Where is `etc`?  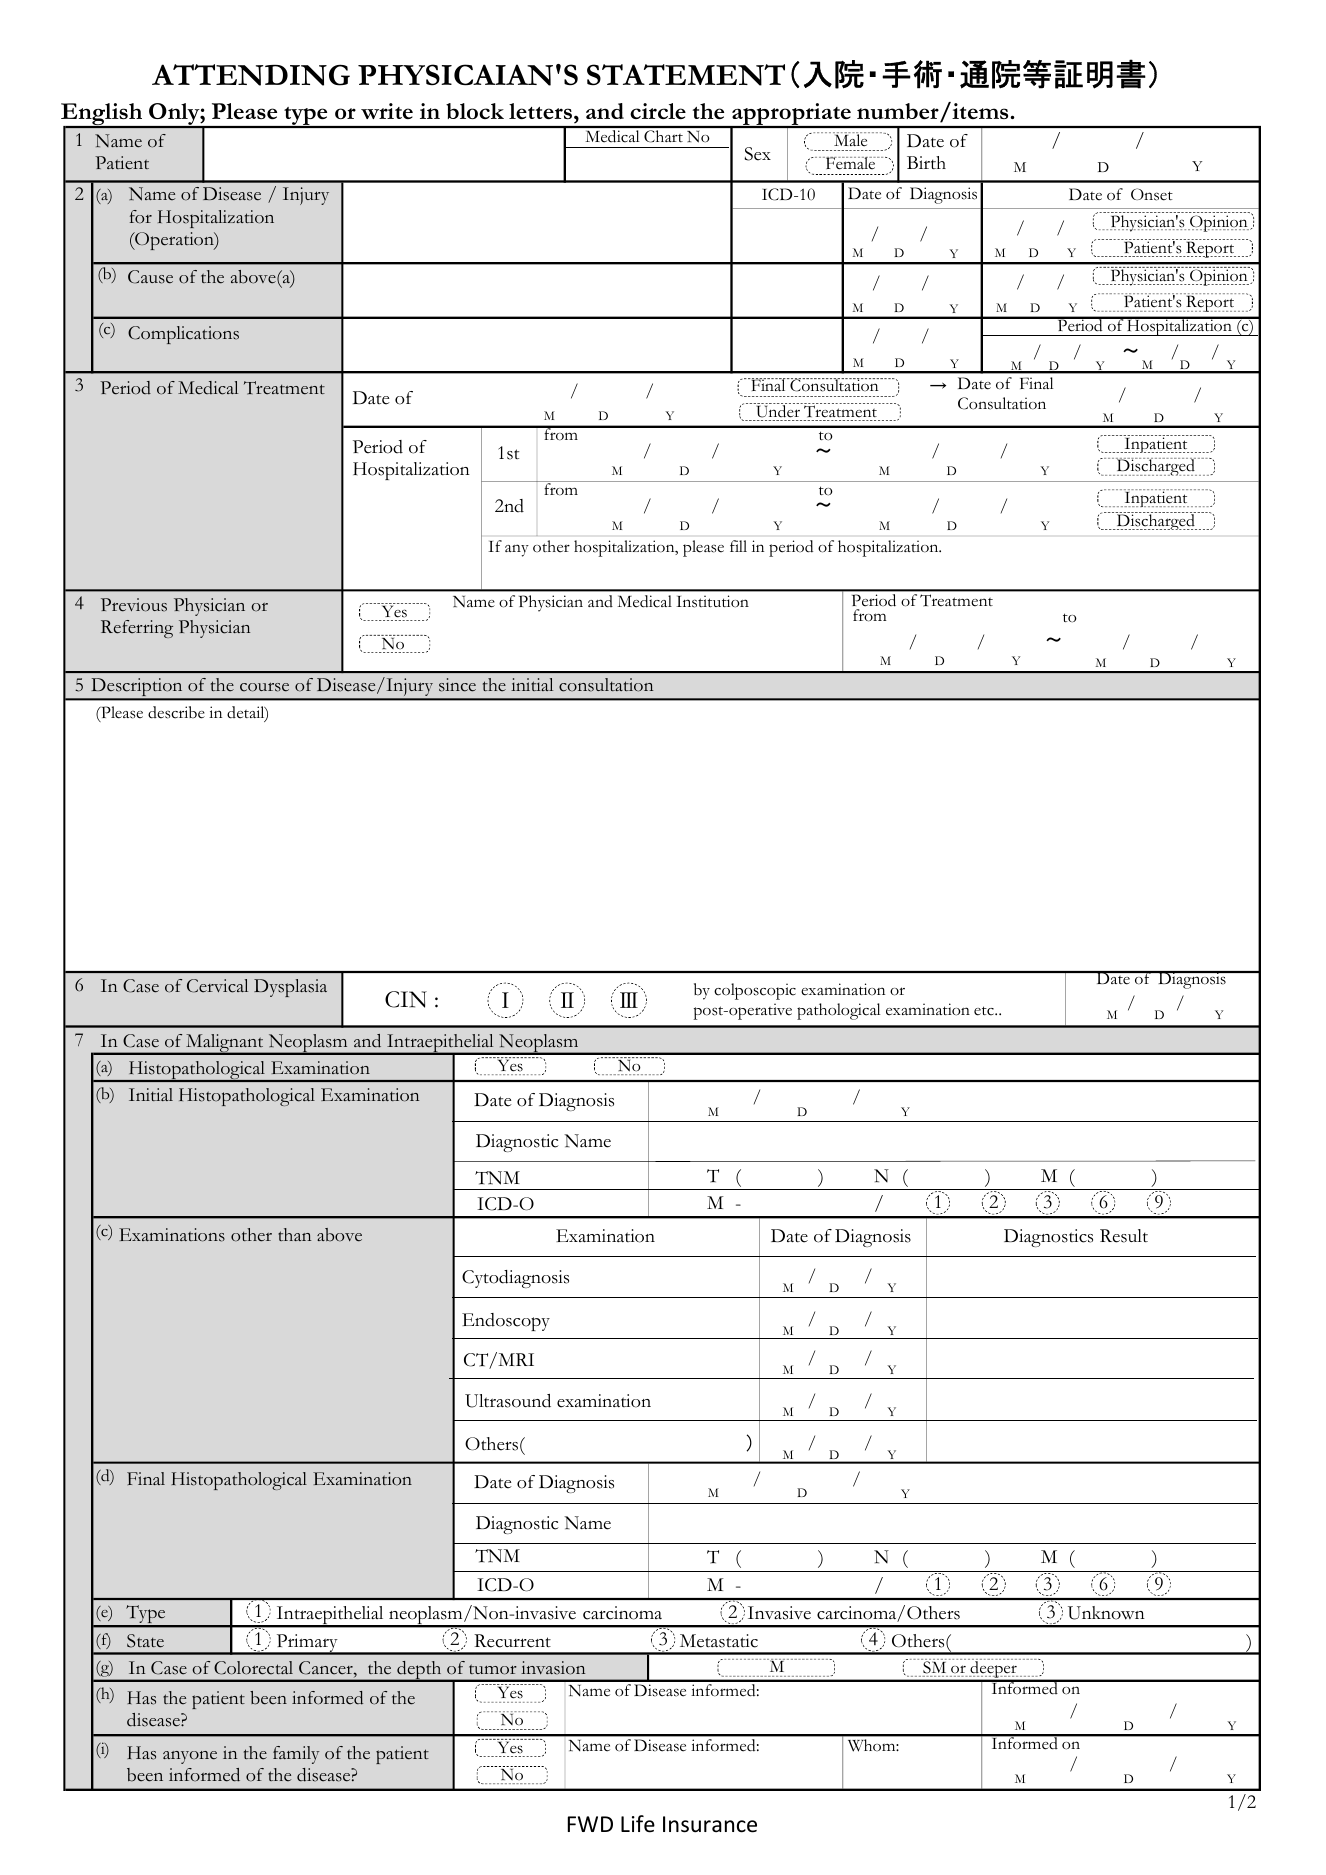 etc is located at coordinates (985, 1011).
